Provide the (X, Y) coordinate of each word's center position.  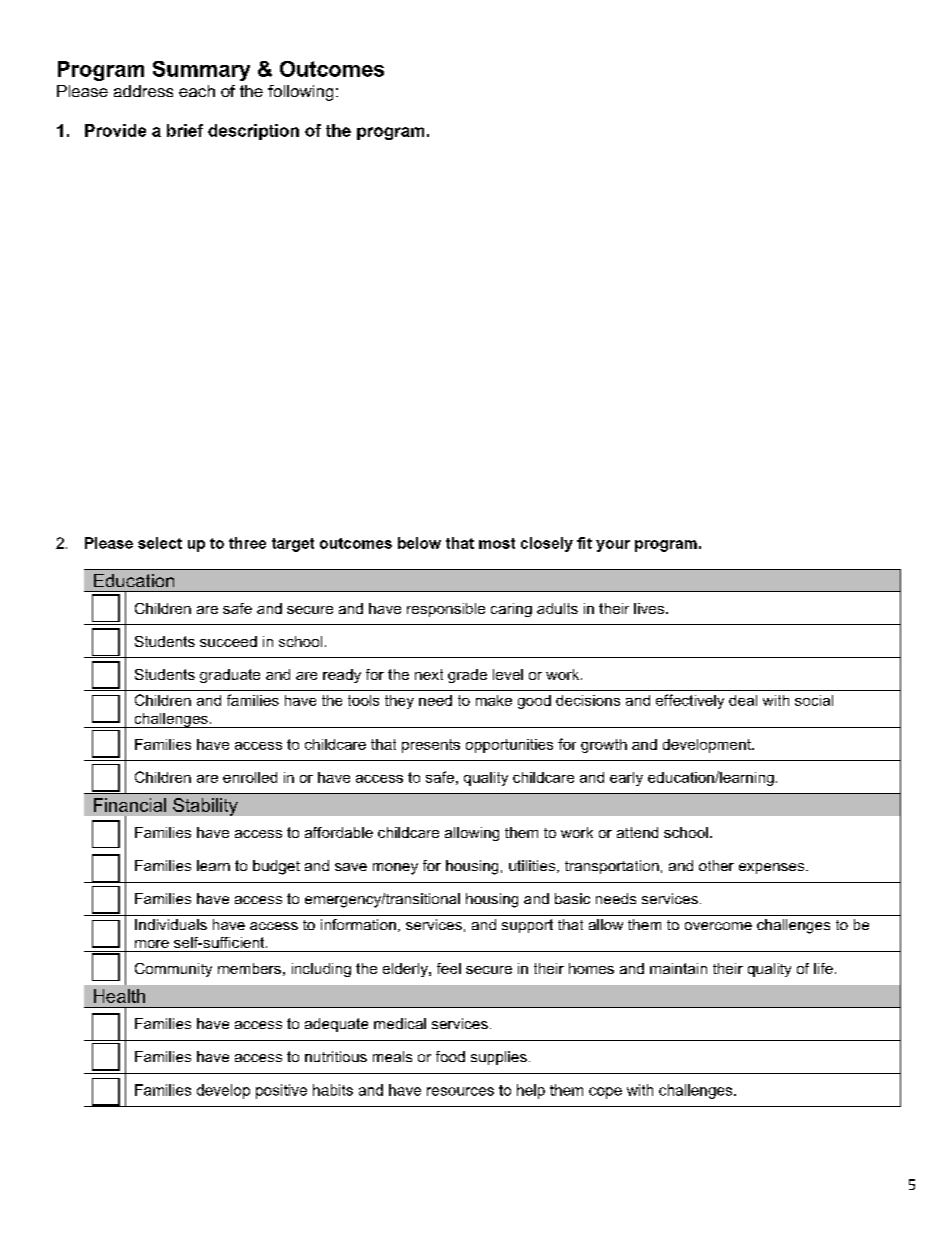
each (197, 91)
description (253, 132)
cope (605, 1093)
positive (281, 1091)
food (450, 1056)
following (300, 93)
